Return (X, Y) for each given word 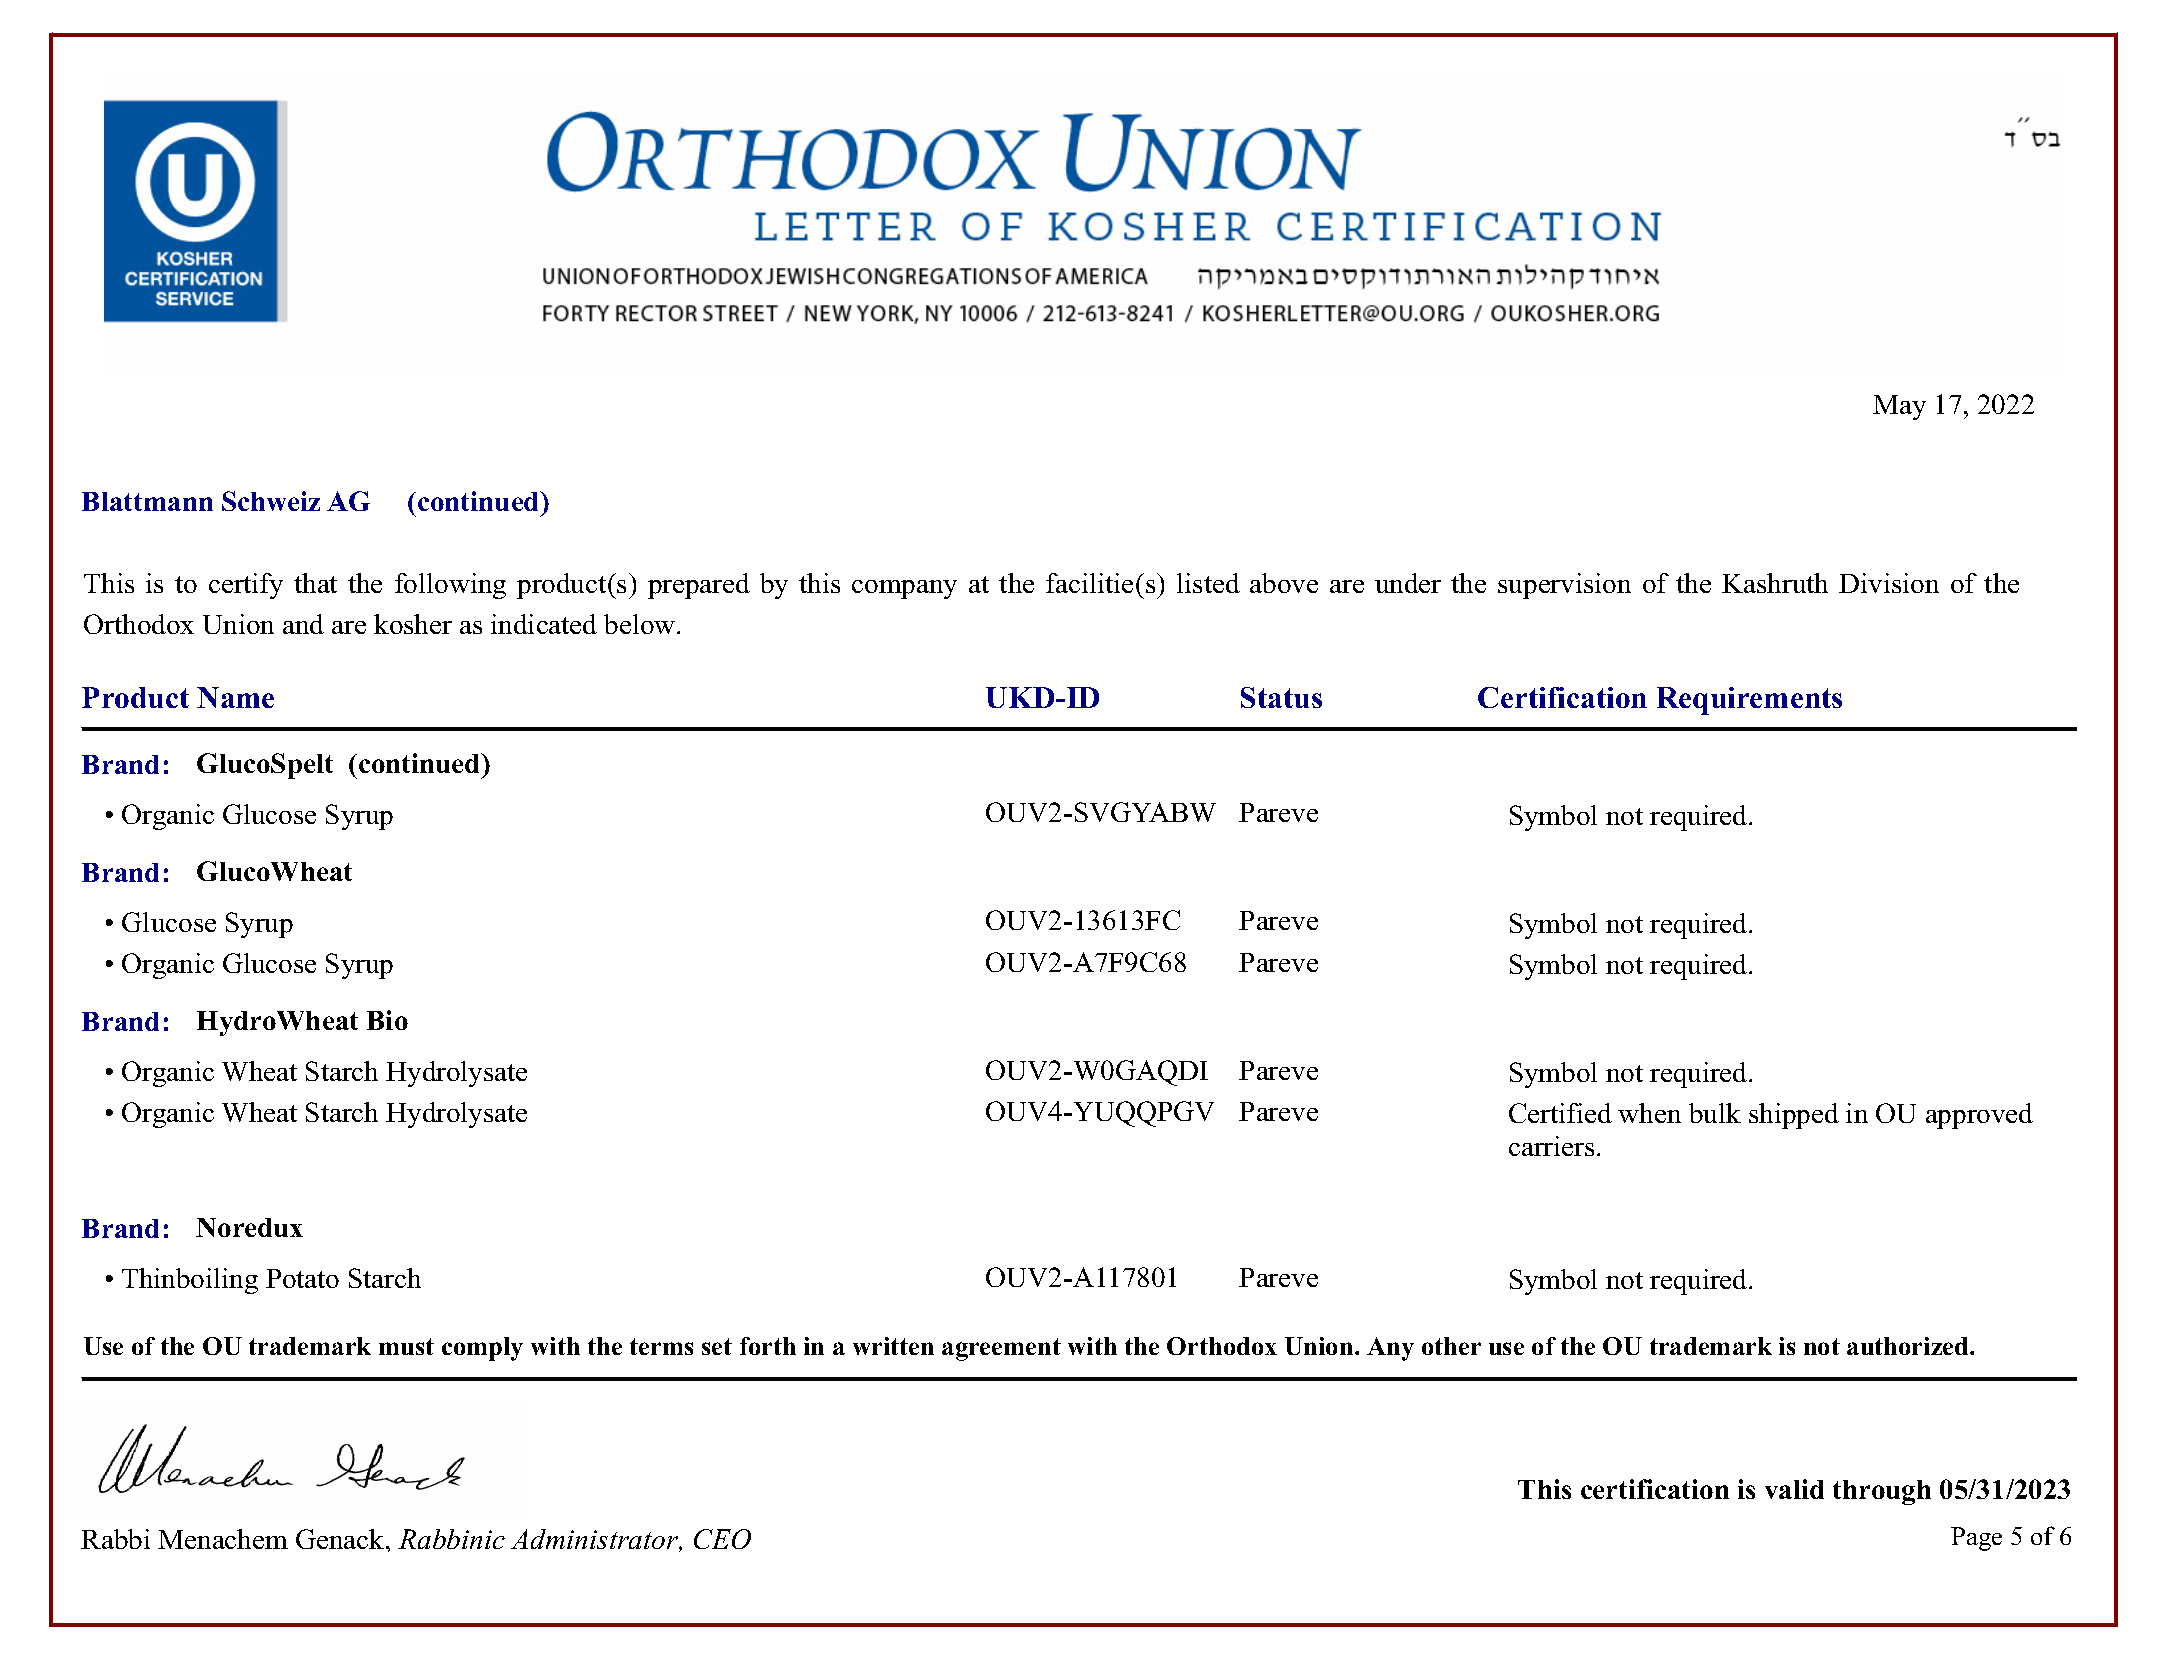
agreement (1001, 1349)
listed (1208, 583)
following (450, 586)
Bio (387, 1020)
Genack (341, 1539)
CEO (722, 1539)
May (1899, 407)
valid (1794, 1489)
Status (1281, 697)
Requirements (1749, 701)
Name (235, 697)
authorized (1909, 1346)
